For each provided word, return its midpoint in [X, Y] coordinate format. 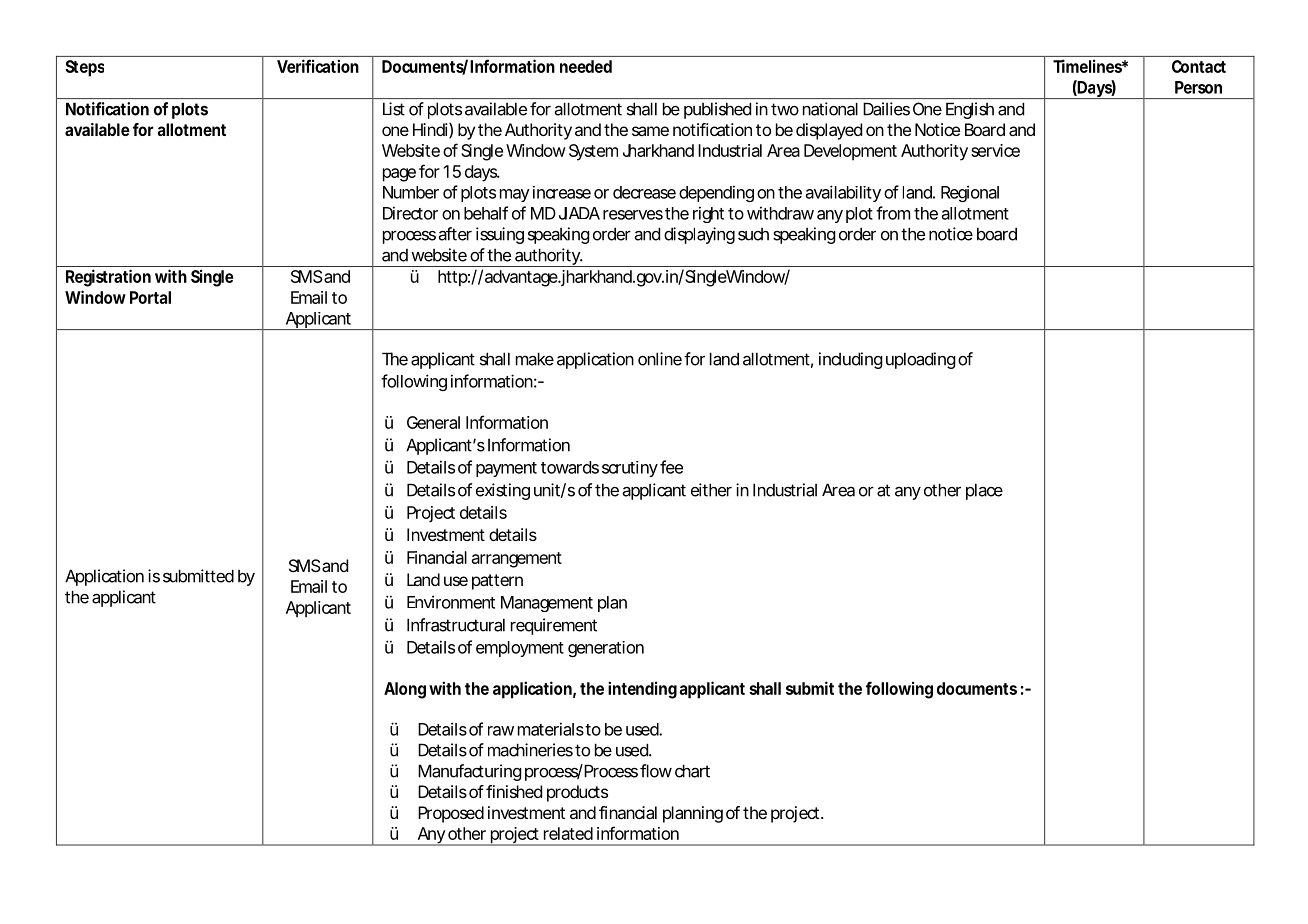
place [984, 491]
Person [1198, 87]
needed [586, 66]
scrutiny [630, 469]
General [433, 422]
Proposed [451, 814]
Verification [318, 66]
